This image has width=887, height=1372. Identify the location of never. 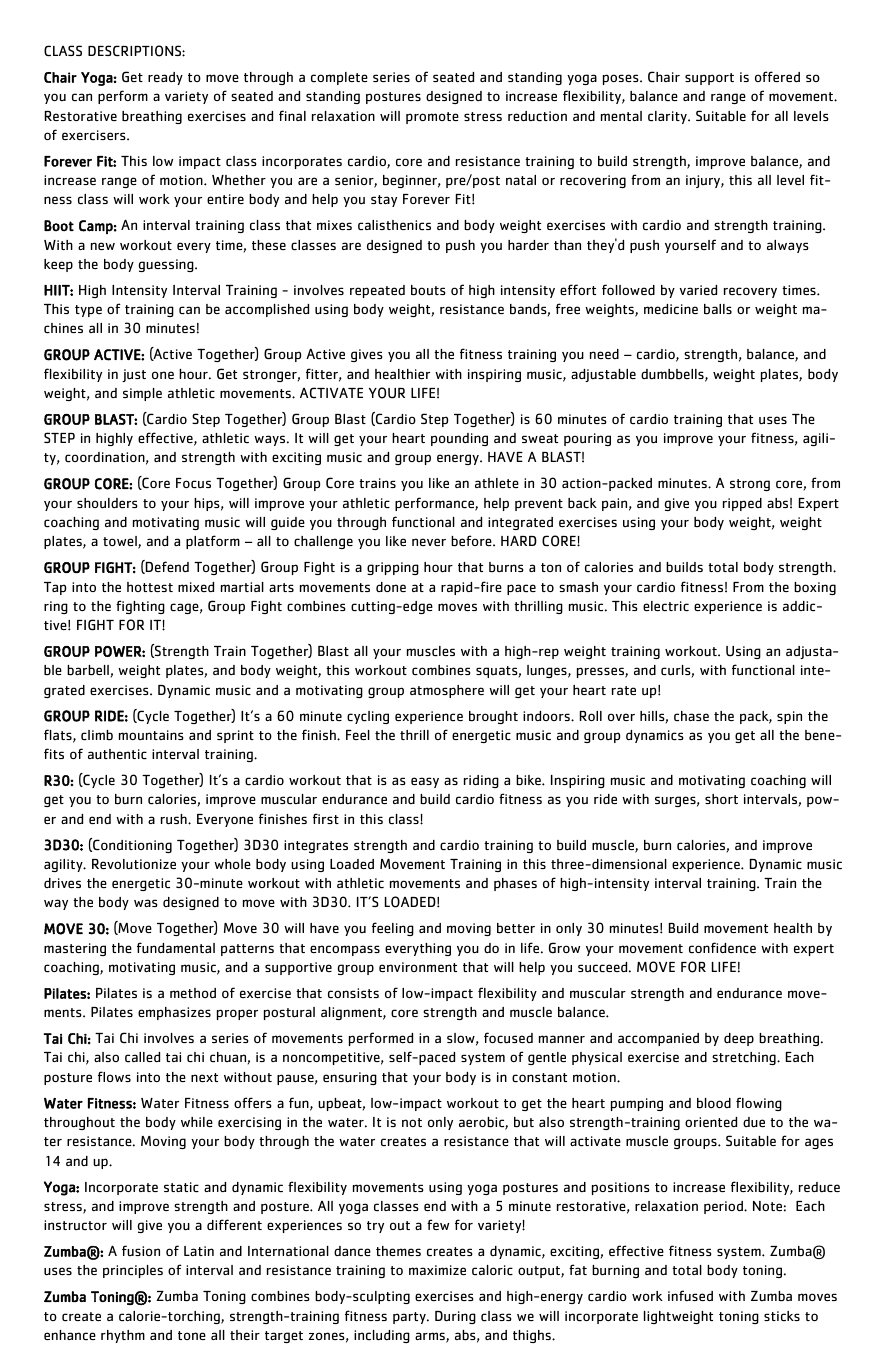
(429, 542).
